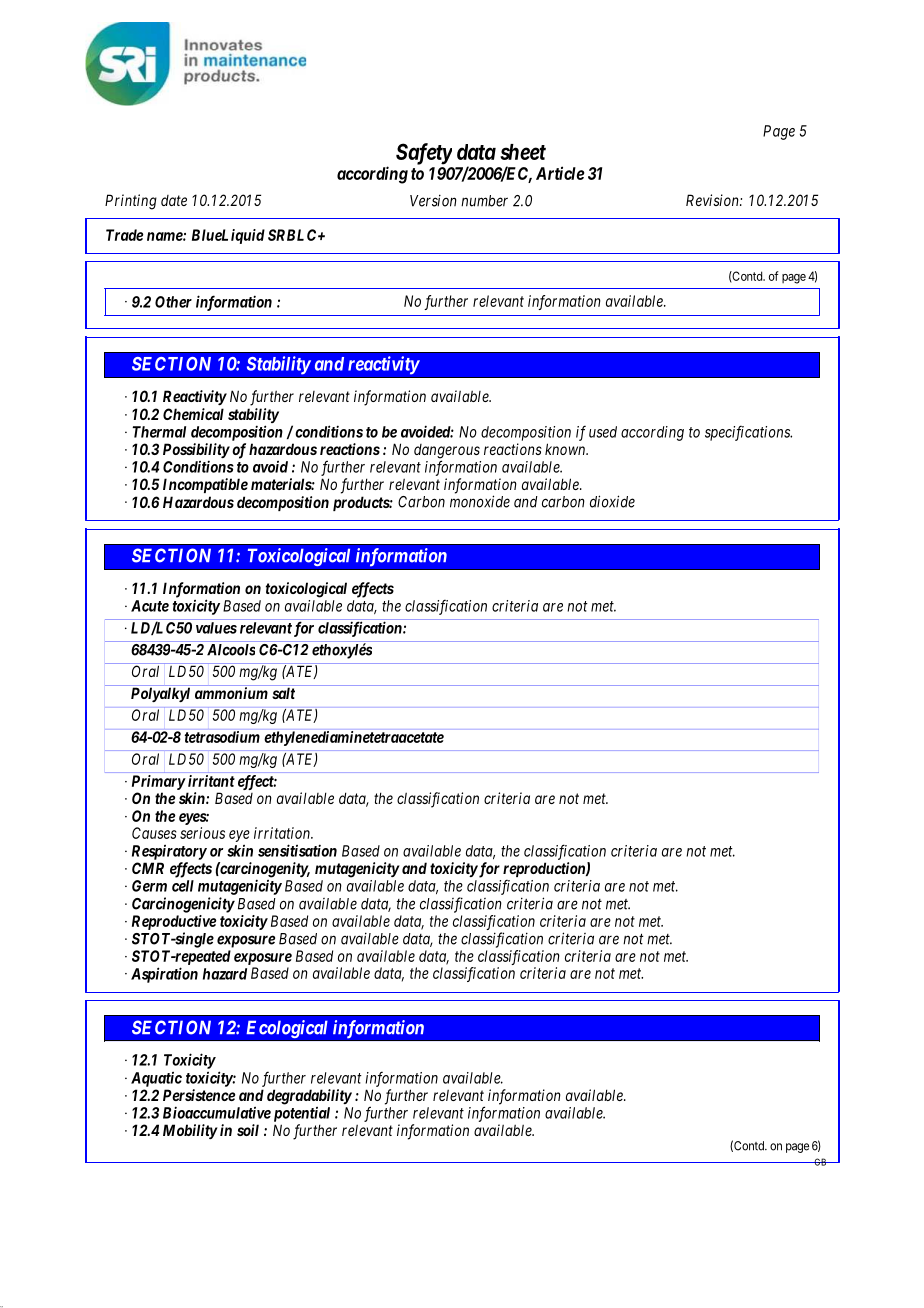  What do you see at coordinates (202, 833) in the page?
I see `serious` at bounding box center [202, 833].
